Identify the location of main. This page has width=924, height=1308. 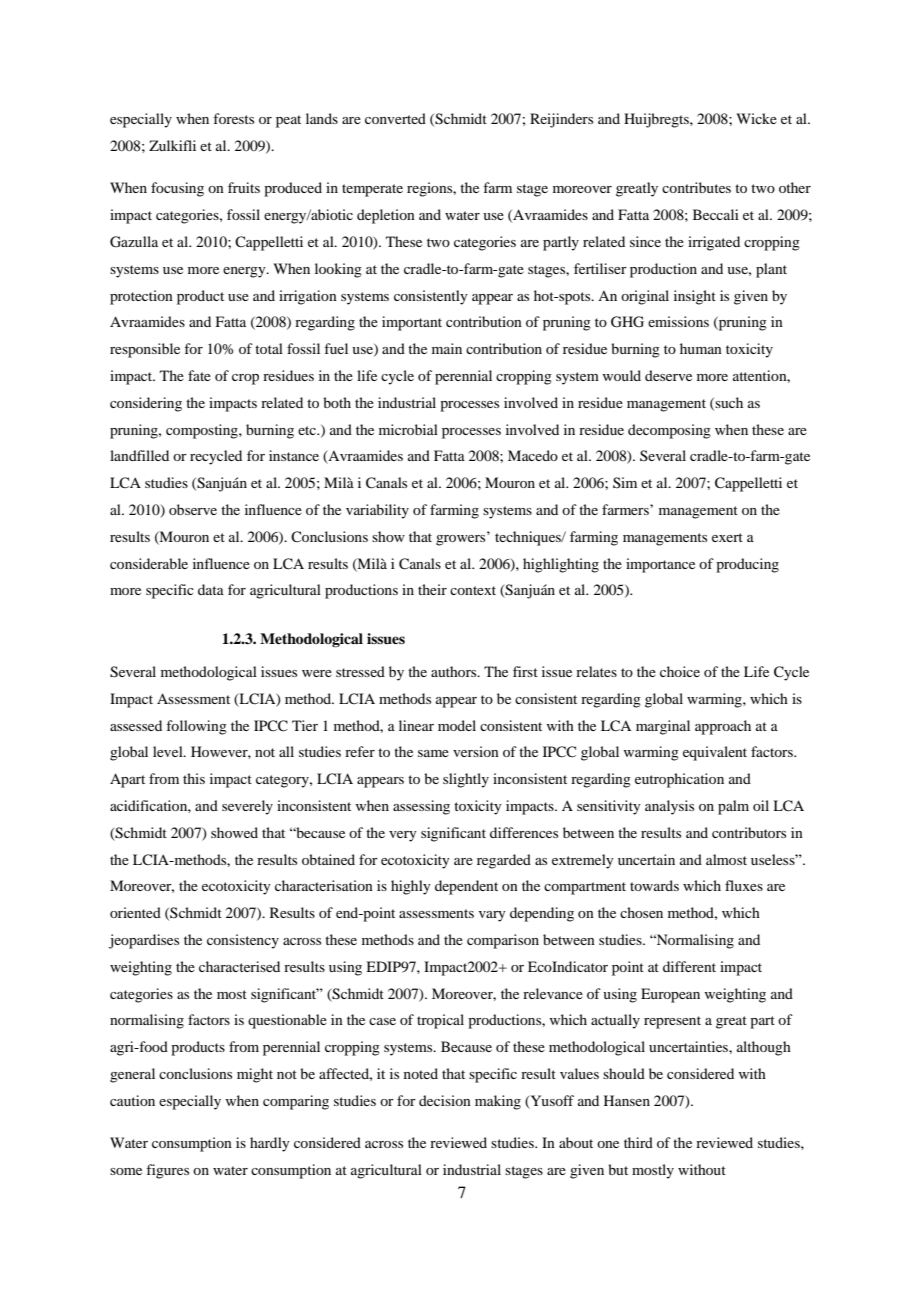
(447, 348).
